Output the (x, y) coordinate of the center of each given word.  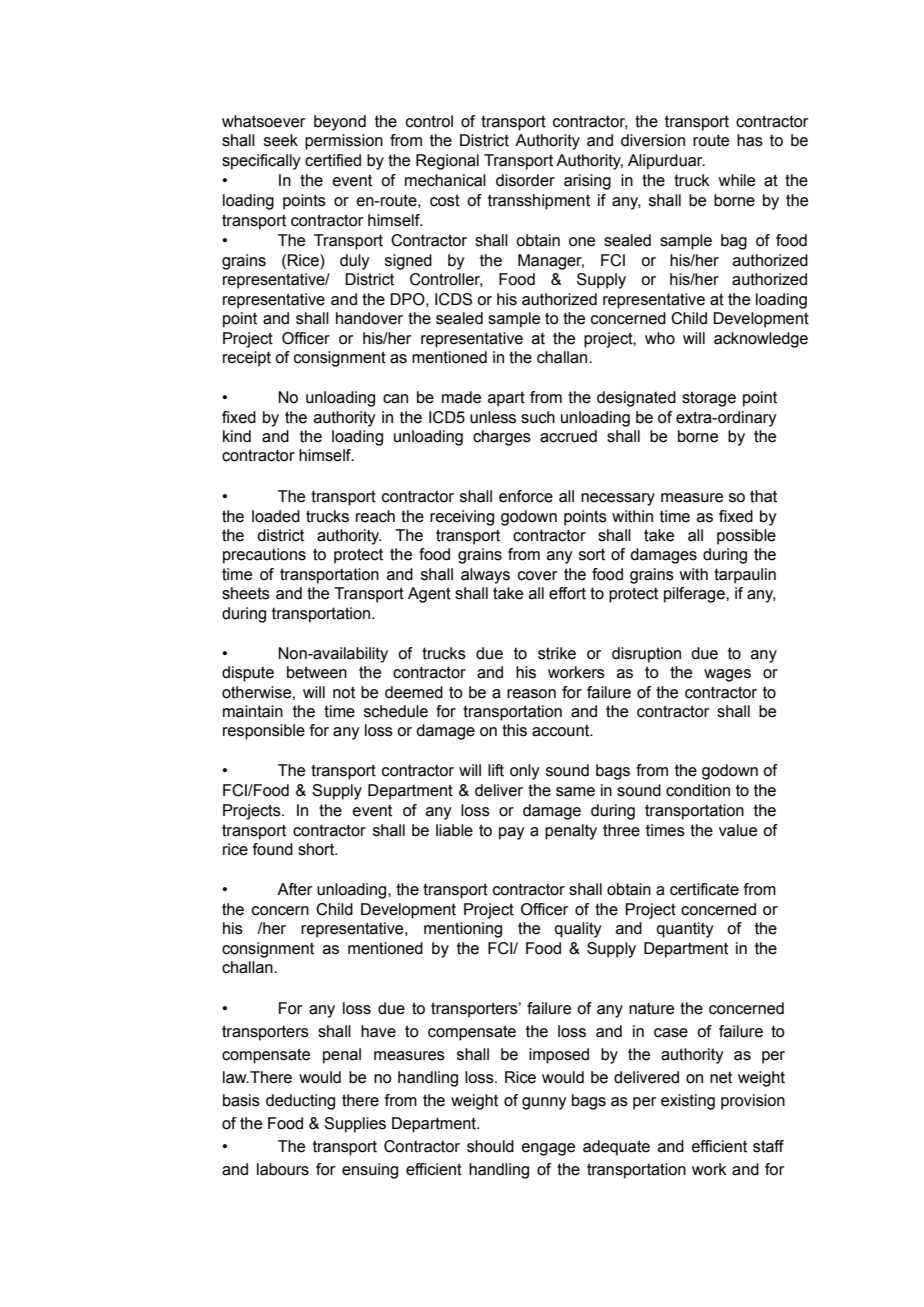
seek (281, 140)
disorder (525, 180)
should (490, 1146)
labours (283, 1169)
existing (688, 1102)
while (737, 180)
